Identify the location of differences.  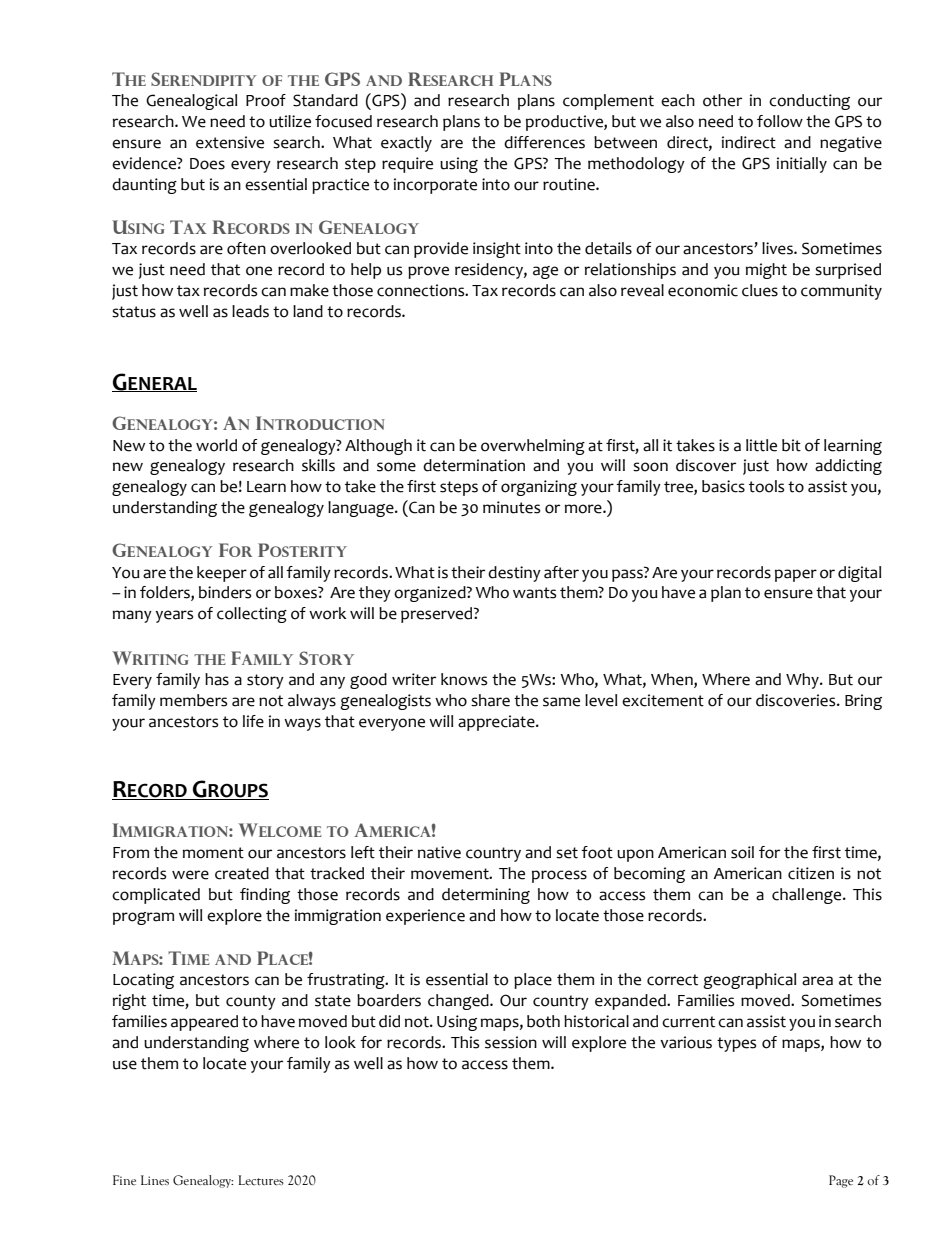
(544, 142).
